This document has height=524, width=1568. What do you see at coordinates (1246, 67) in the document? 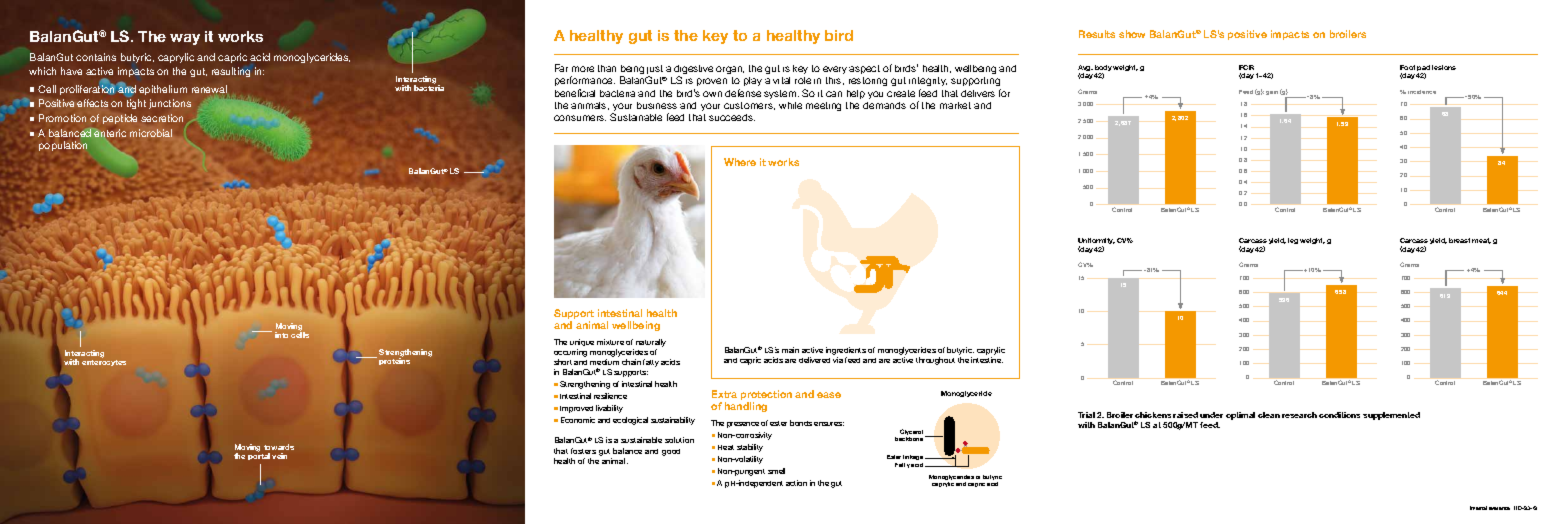
I see `FCR` at bounding box center [1246, 67].
